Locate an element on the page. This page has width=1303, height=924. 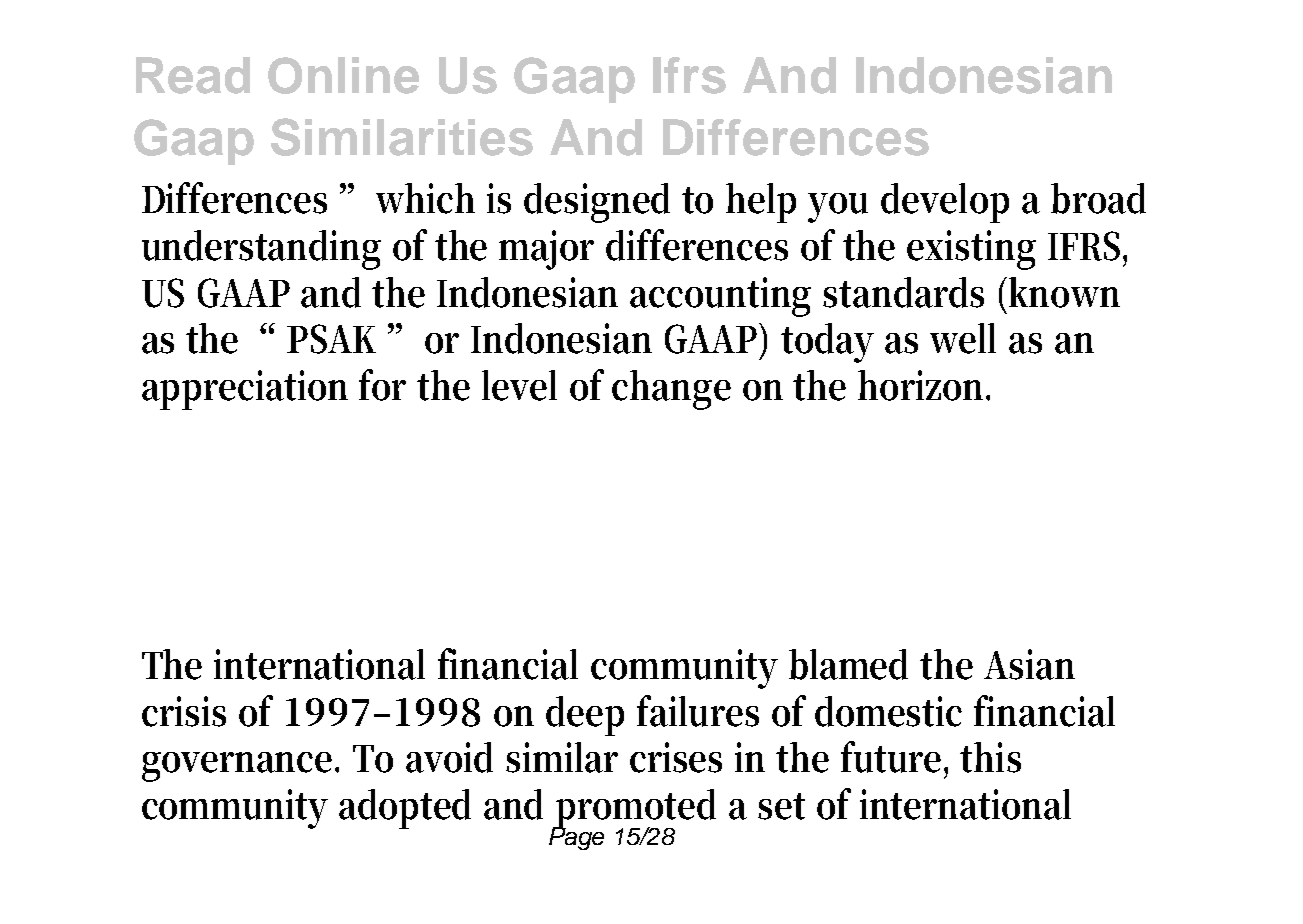
Asian is located at coordinates (1029, 664).
